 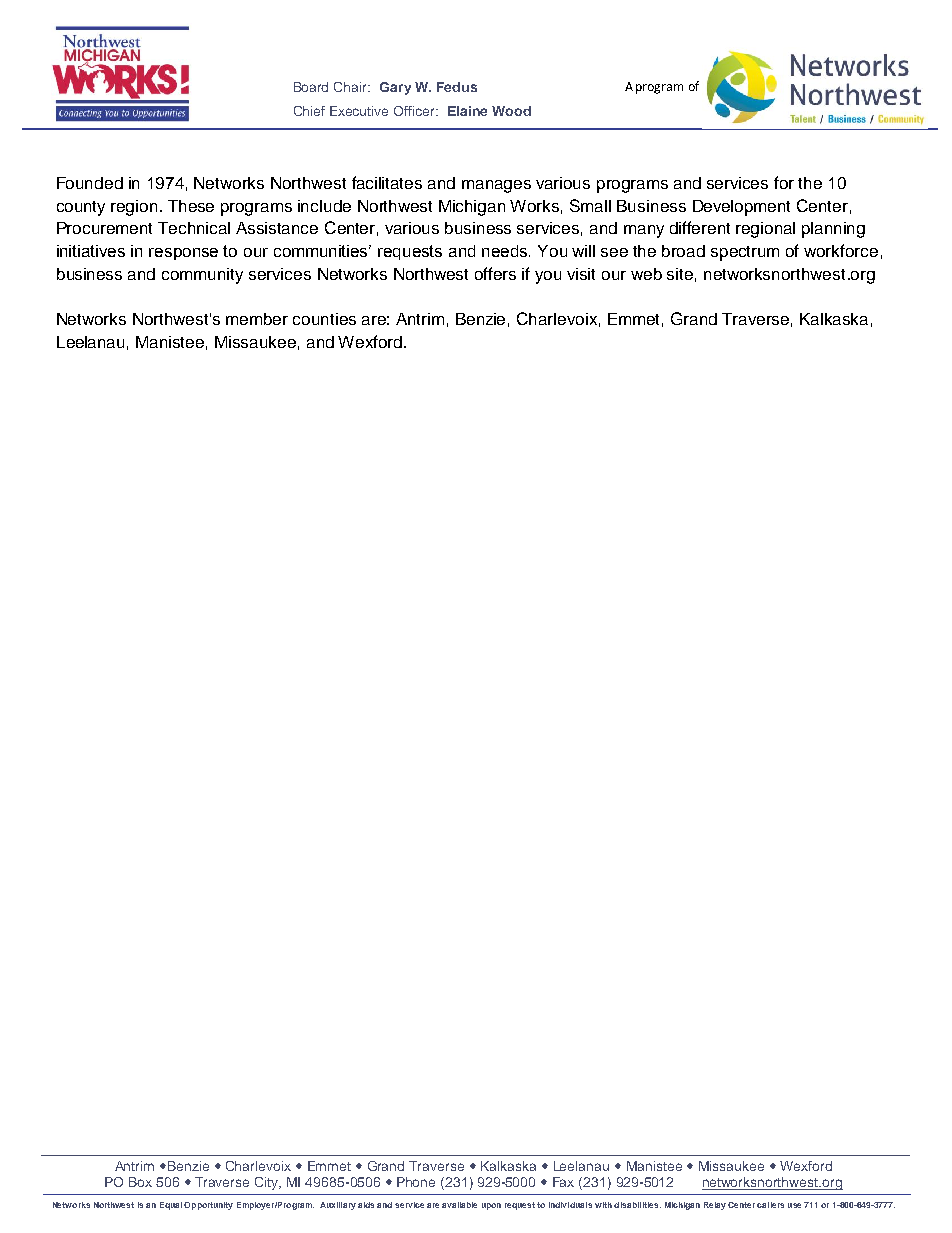 What do you see at coordinates (459, 1205) in the image?
I see `available` at bounding box center [459, 1205].
